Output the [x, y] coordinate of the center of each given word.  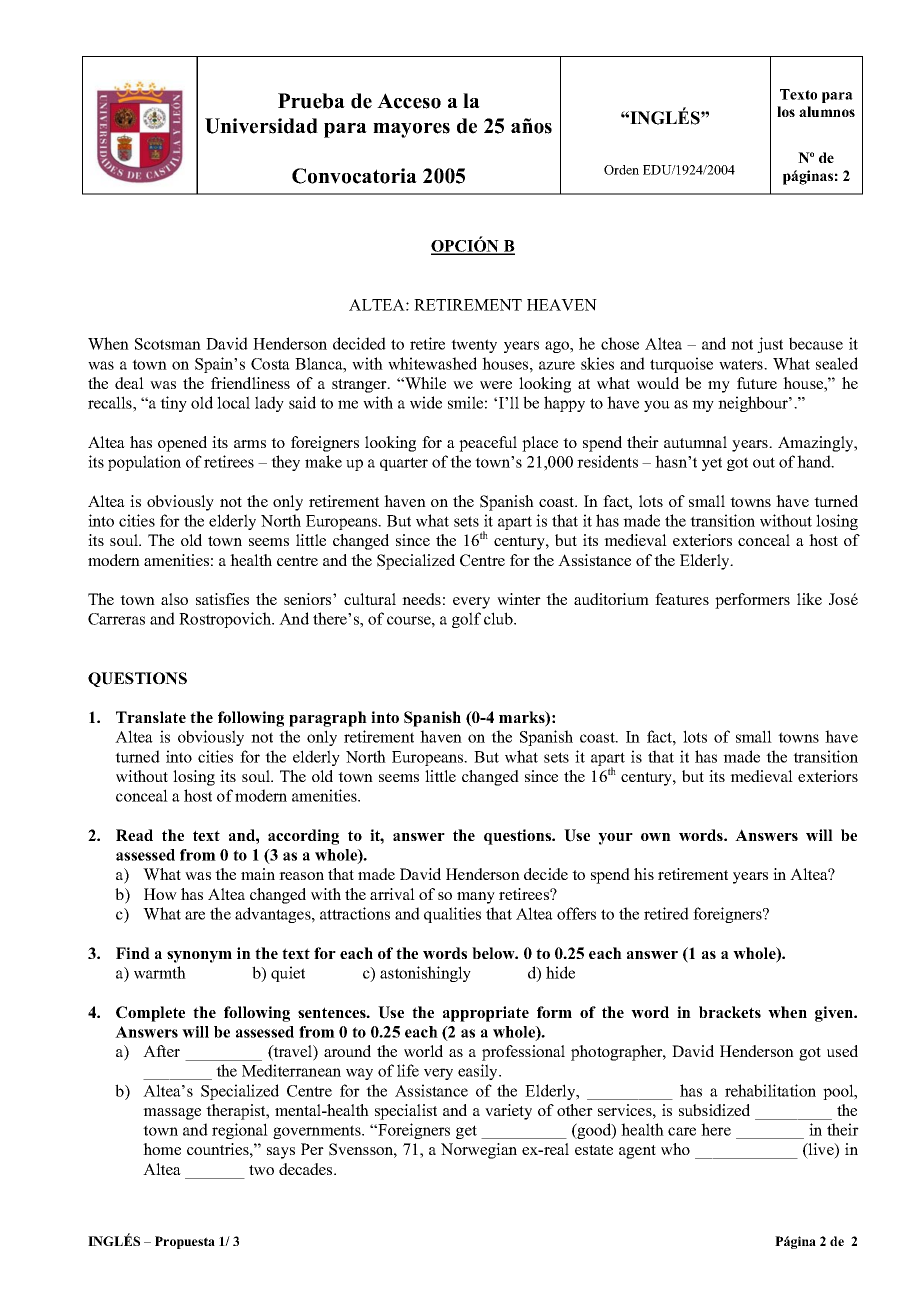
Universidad [261, 126]
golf [466, 620]
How [160, 894]
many [476, 898]
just [770, 345]
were [496, 385]
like [809, 599]
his [644, 874]
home [162, 1149]
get [466, 1132]
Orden [621, 170]
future [757, 383]
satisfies [222, 599]
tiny [173, 404]
